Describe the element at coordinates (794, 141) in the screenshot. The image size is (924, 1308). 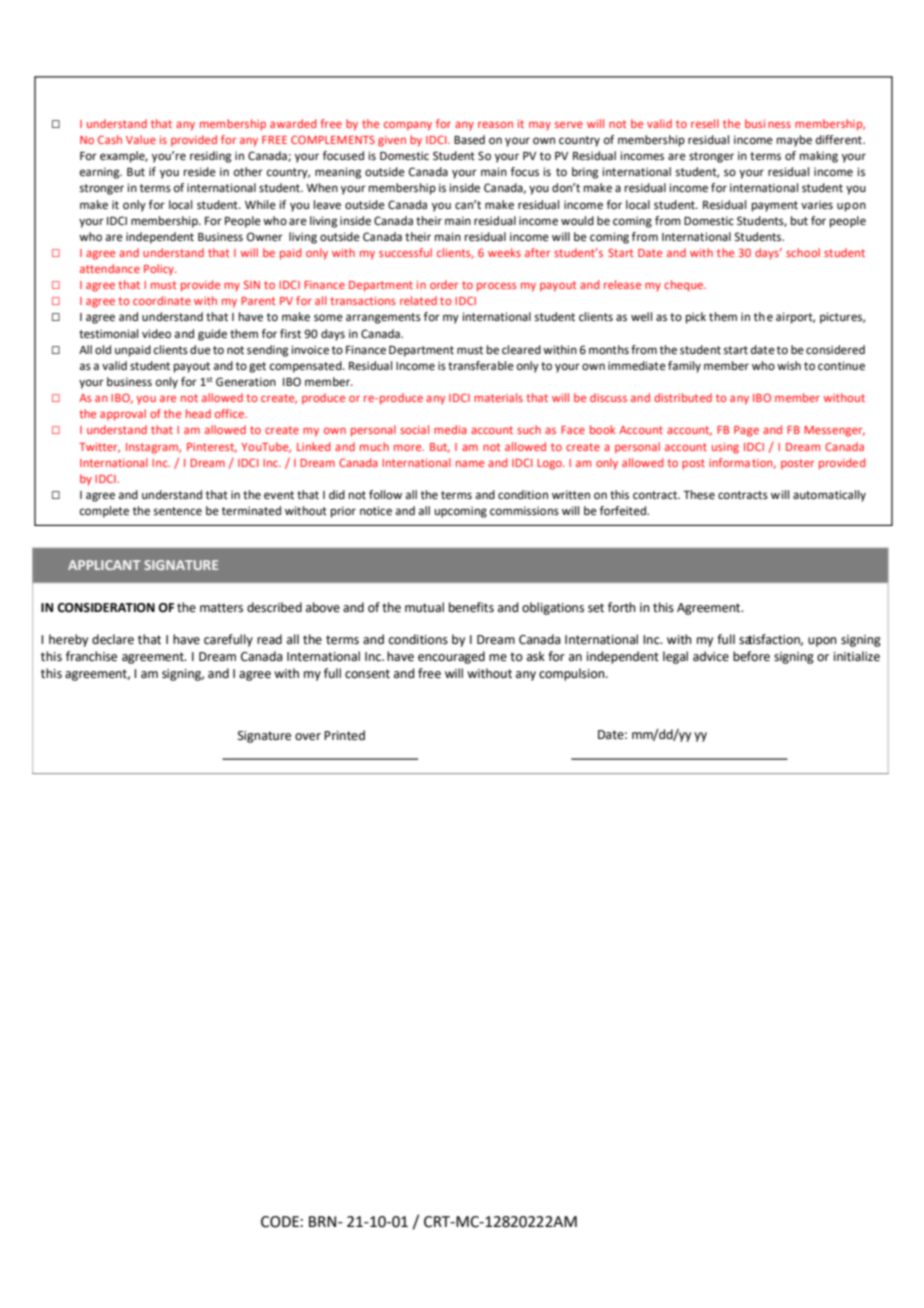
I see `maybe` at that location.
